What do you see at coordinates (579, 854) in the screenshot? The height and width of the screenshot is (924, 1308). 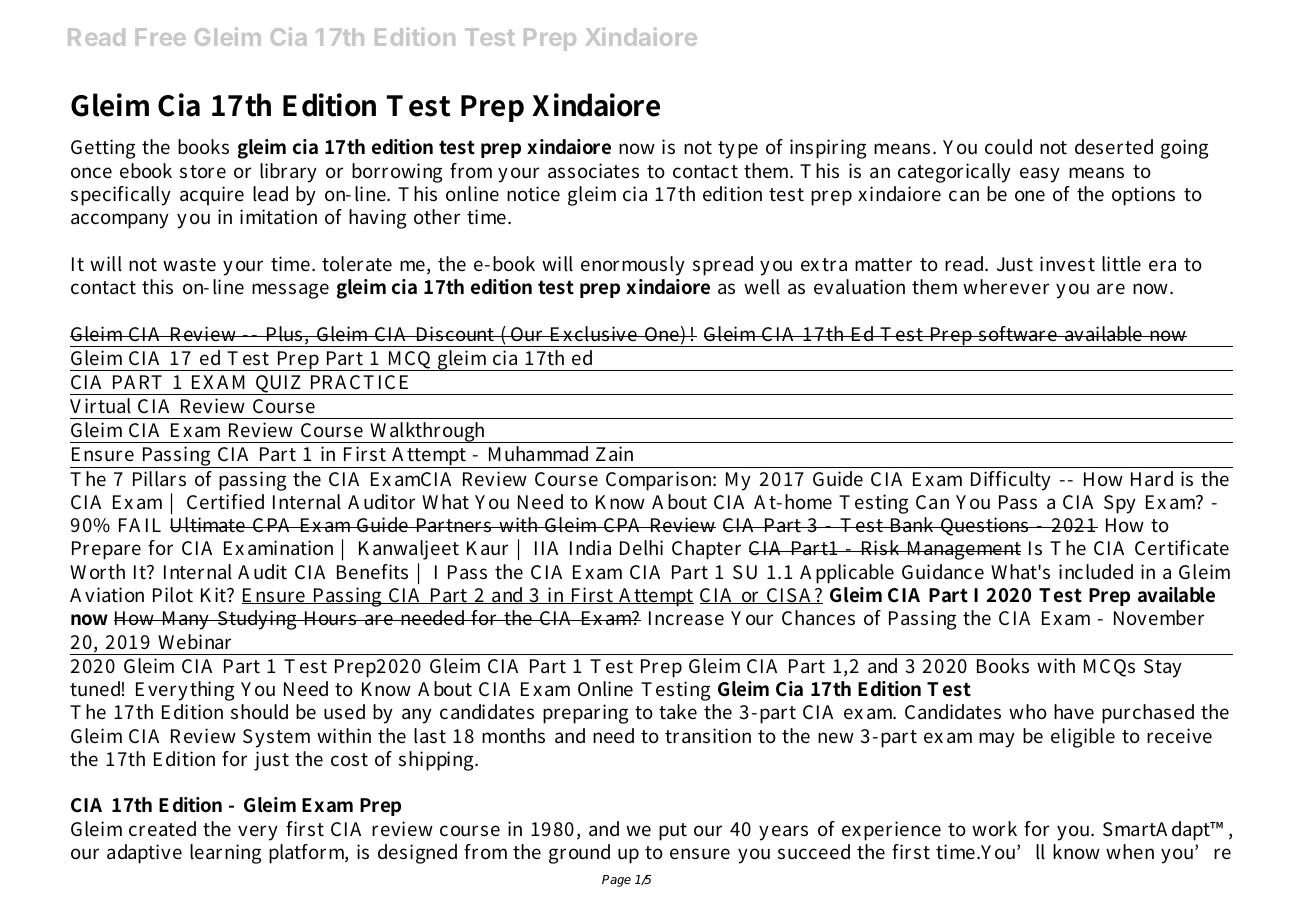 I see `ground` at bounding box center [579, 854].
